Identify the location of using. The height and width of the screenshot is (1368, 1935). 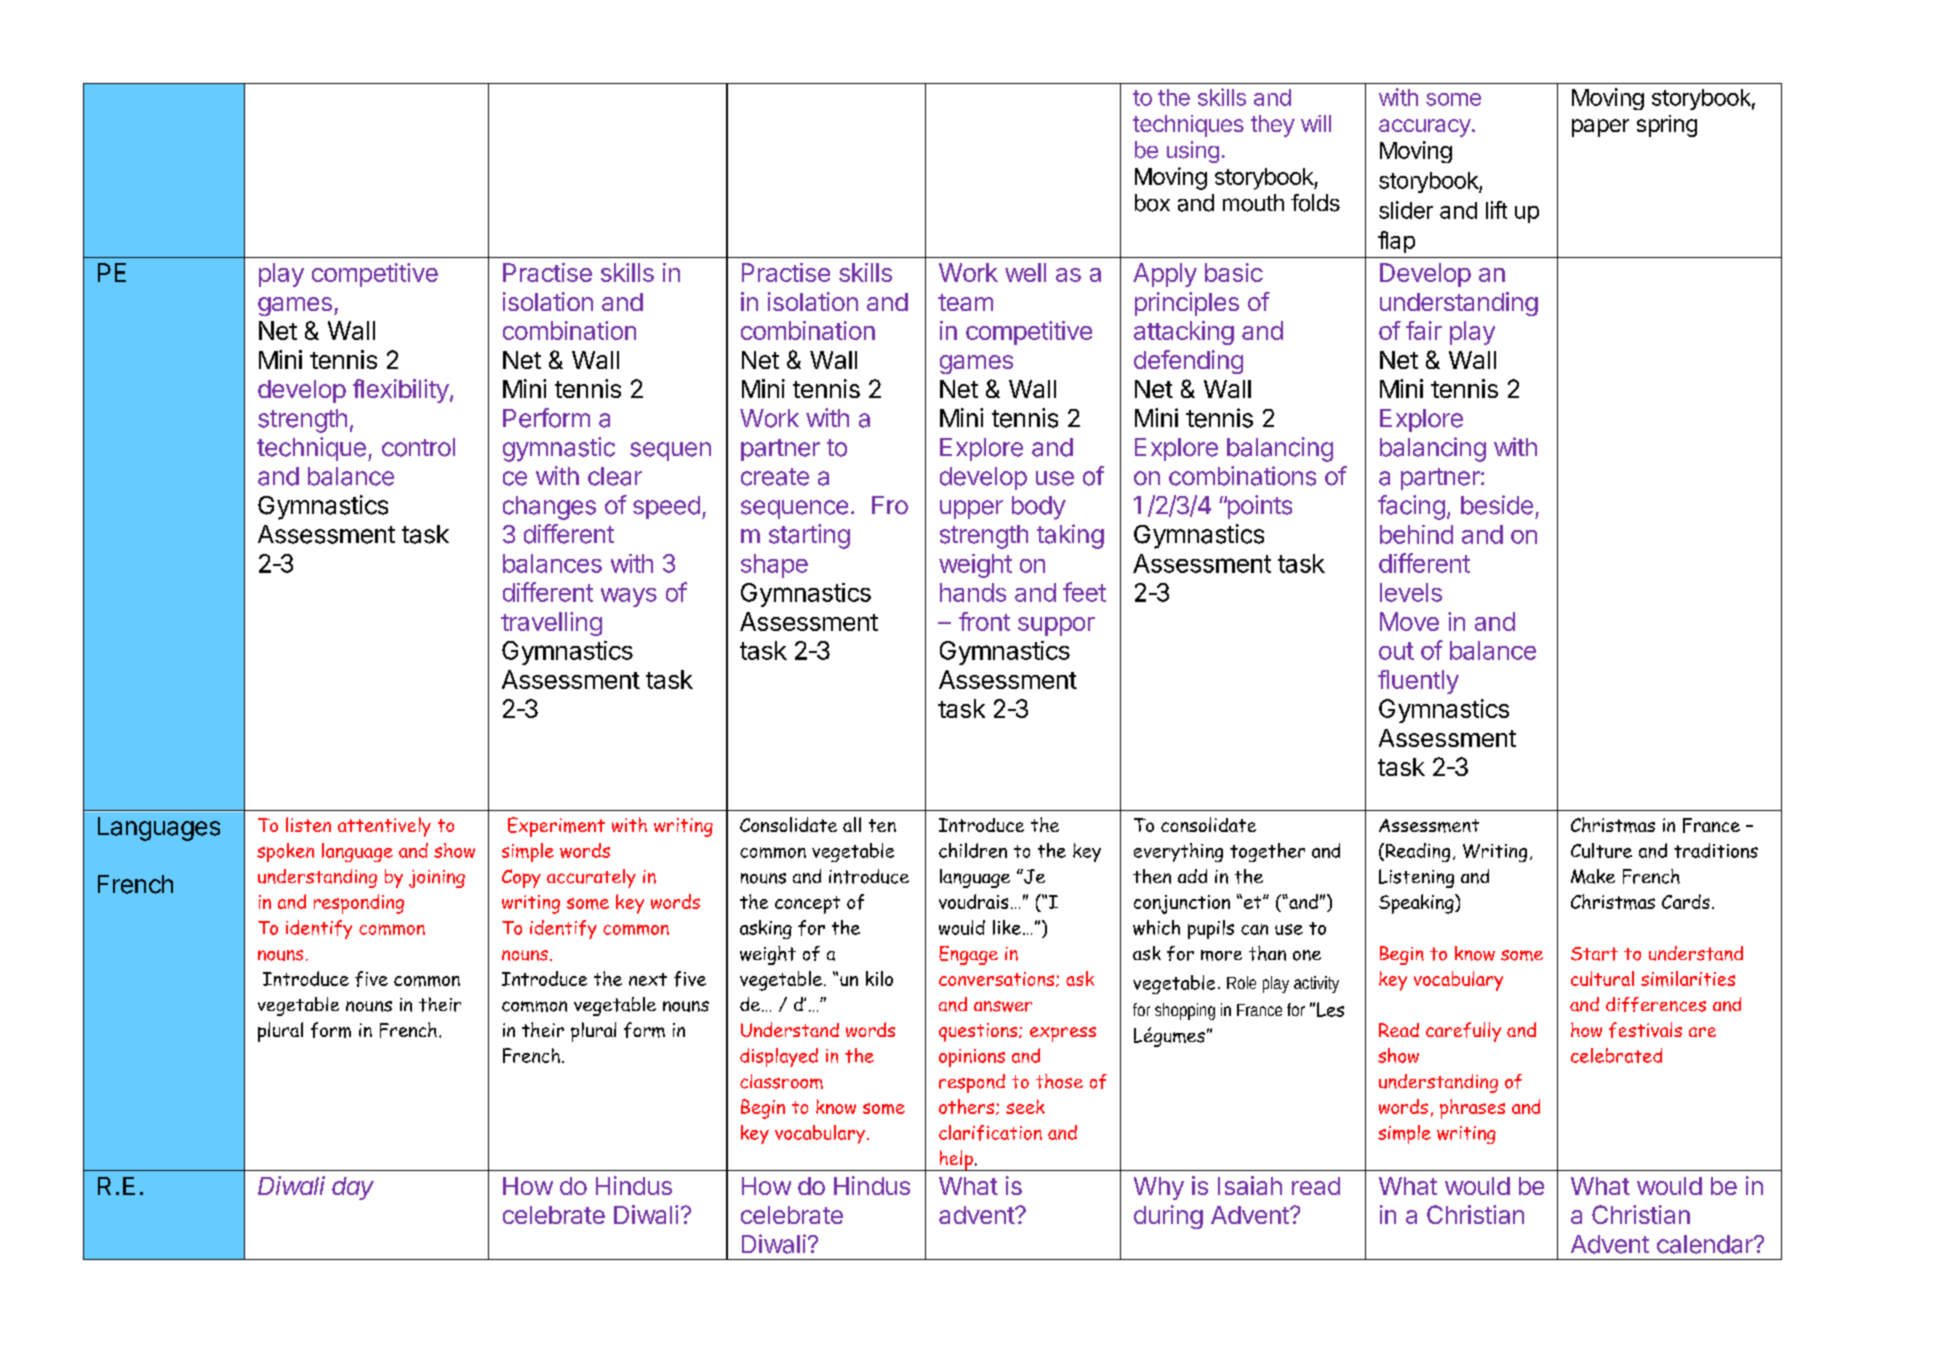
(1193, 152).
